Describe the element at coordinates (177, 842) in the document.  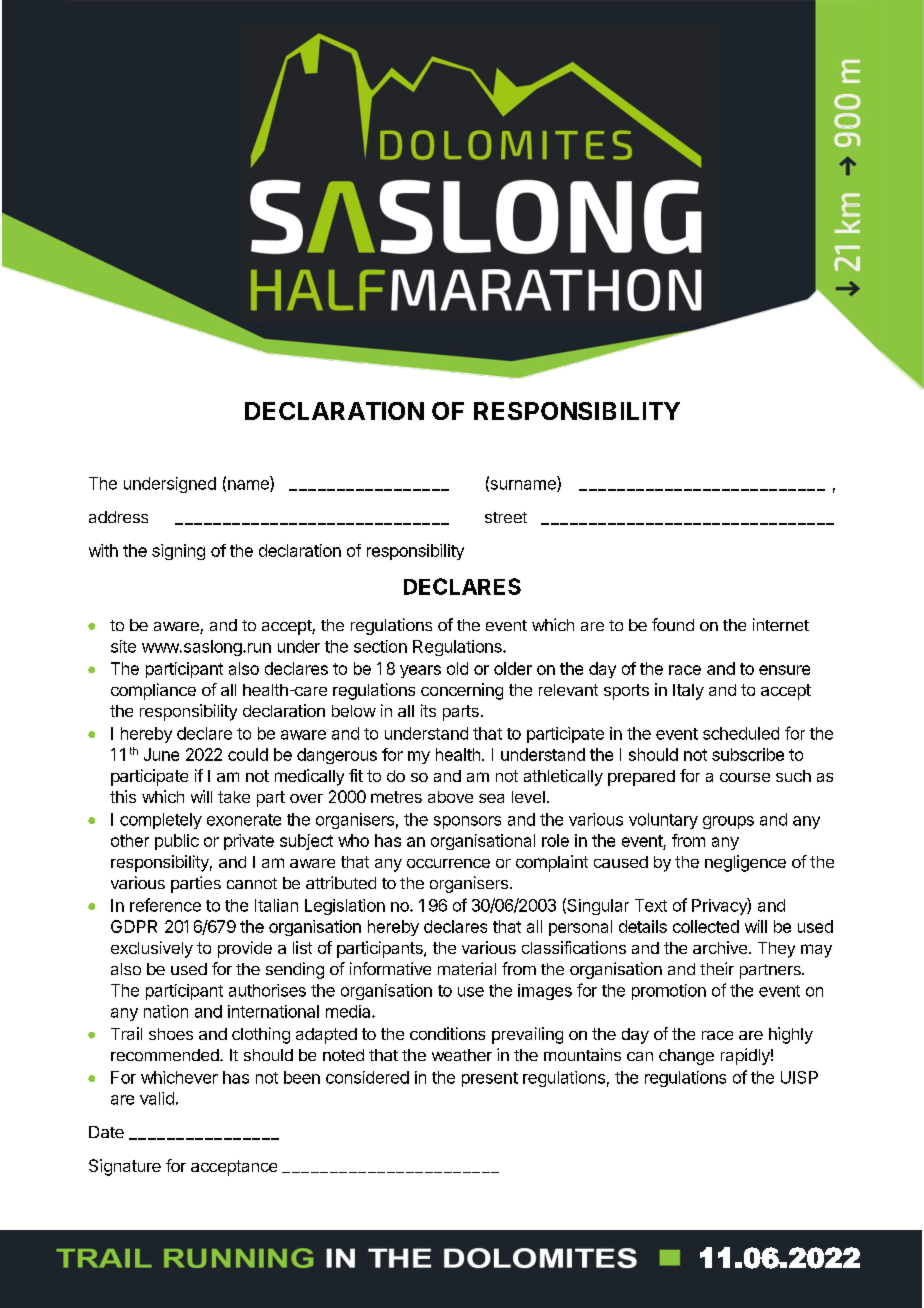
I see `public` at that location.
